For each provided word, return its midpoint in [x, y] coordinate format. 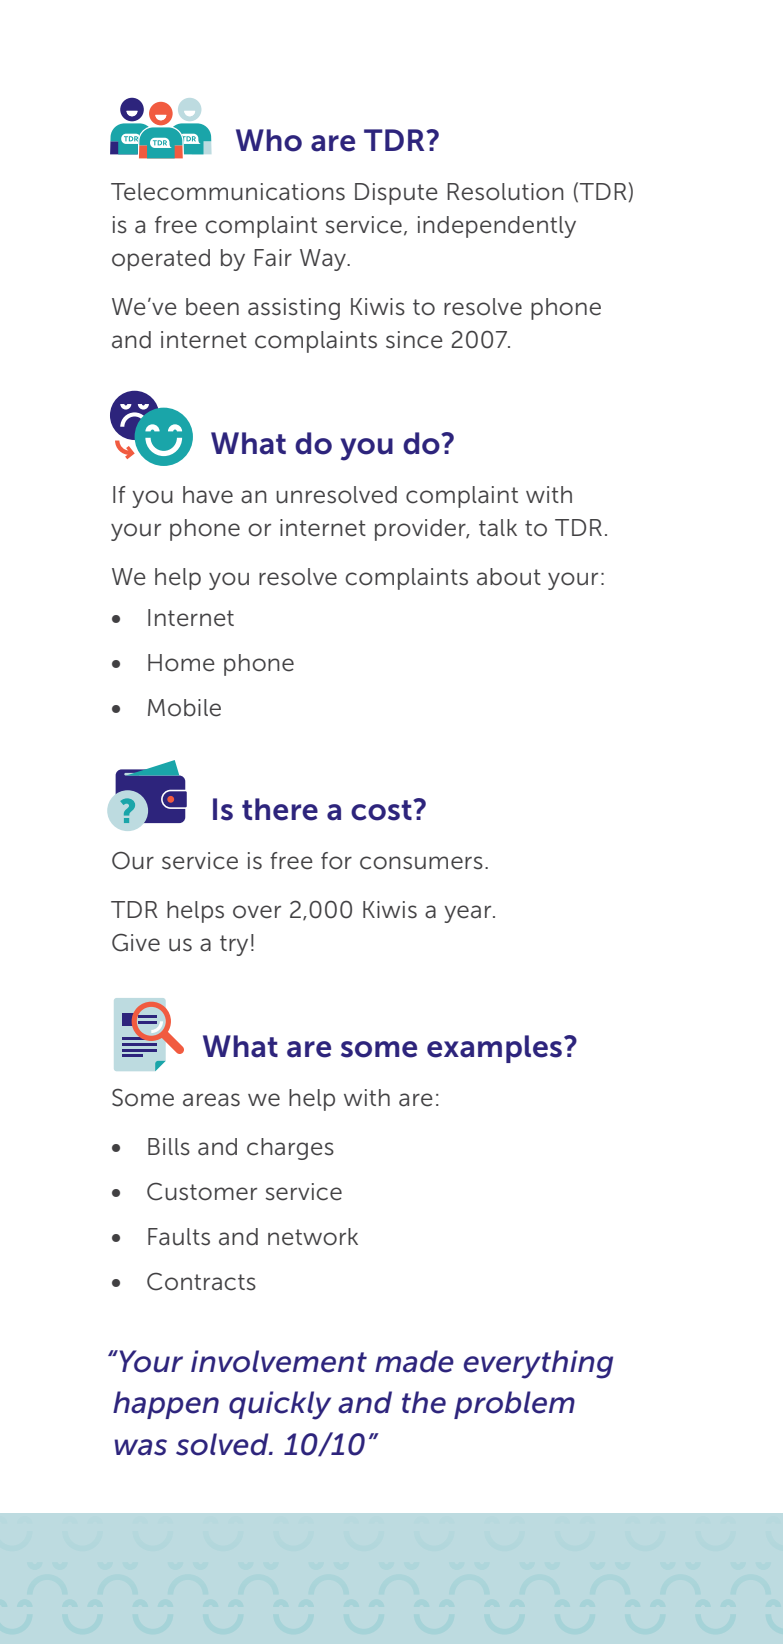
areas [211, 1100]
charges [290, 1149]
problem [514, 1405]
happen [166, 1405]
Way [324, 260]
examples [496, 1049]
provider [421, 530]
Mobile [184, 708]
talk [498, 528]
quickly [280, 1405]
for [336, 861]
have [208, 495]
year [469, 914]
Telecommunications [228, 192]
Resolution [505, 192]
